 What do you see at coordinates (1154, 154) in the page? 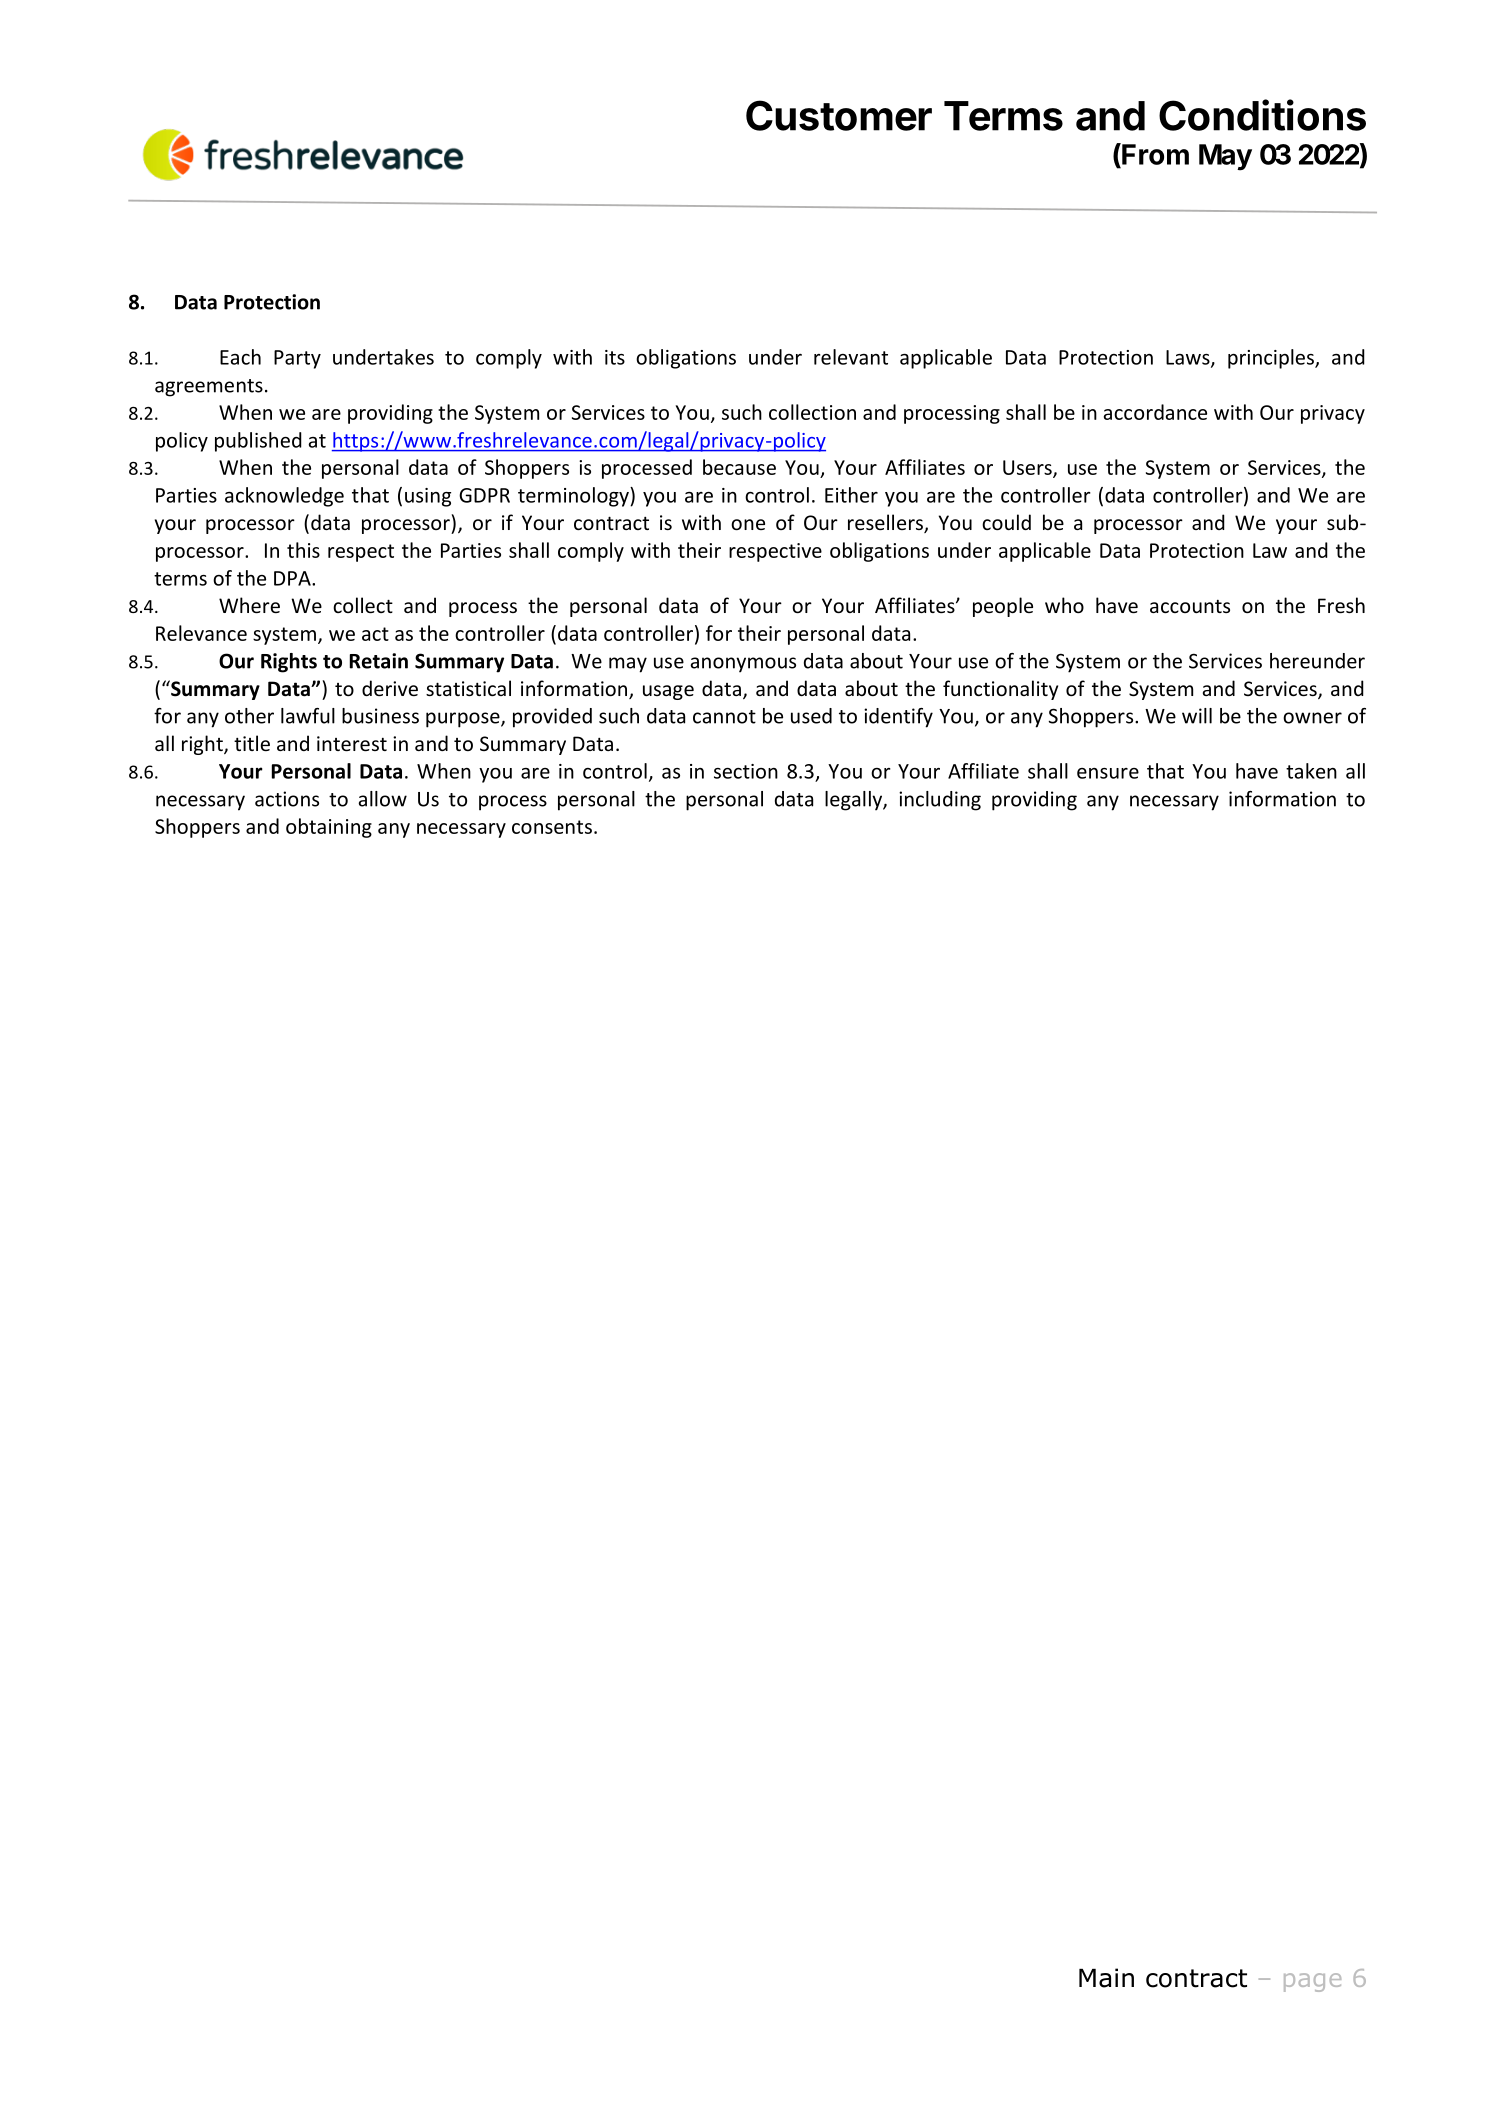
I see `From` at bounding box center [1154, 154].
